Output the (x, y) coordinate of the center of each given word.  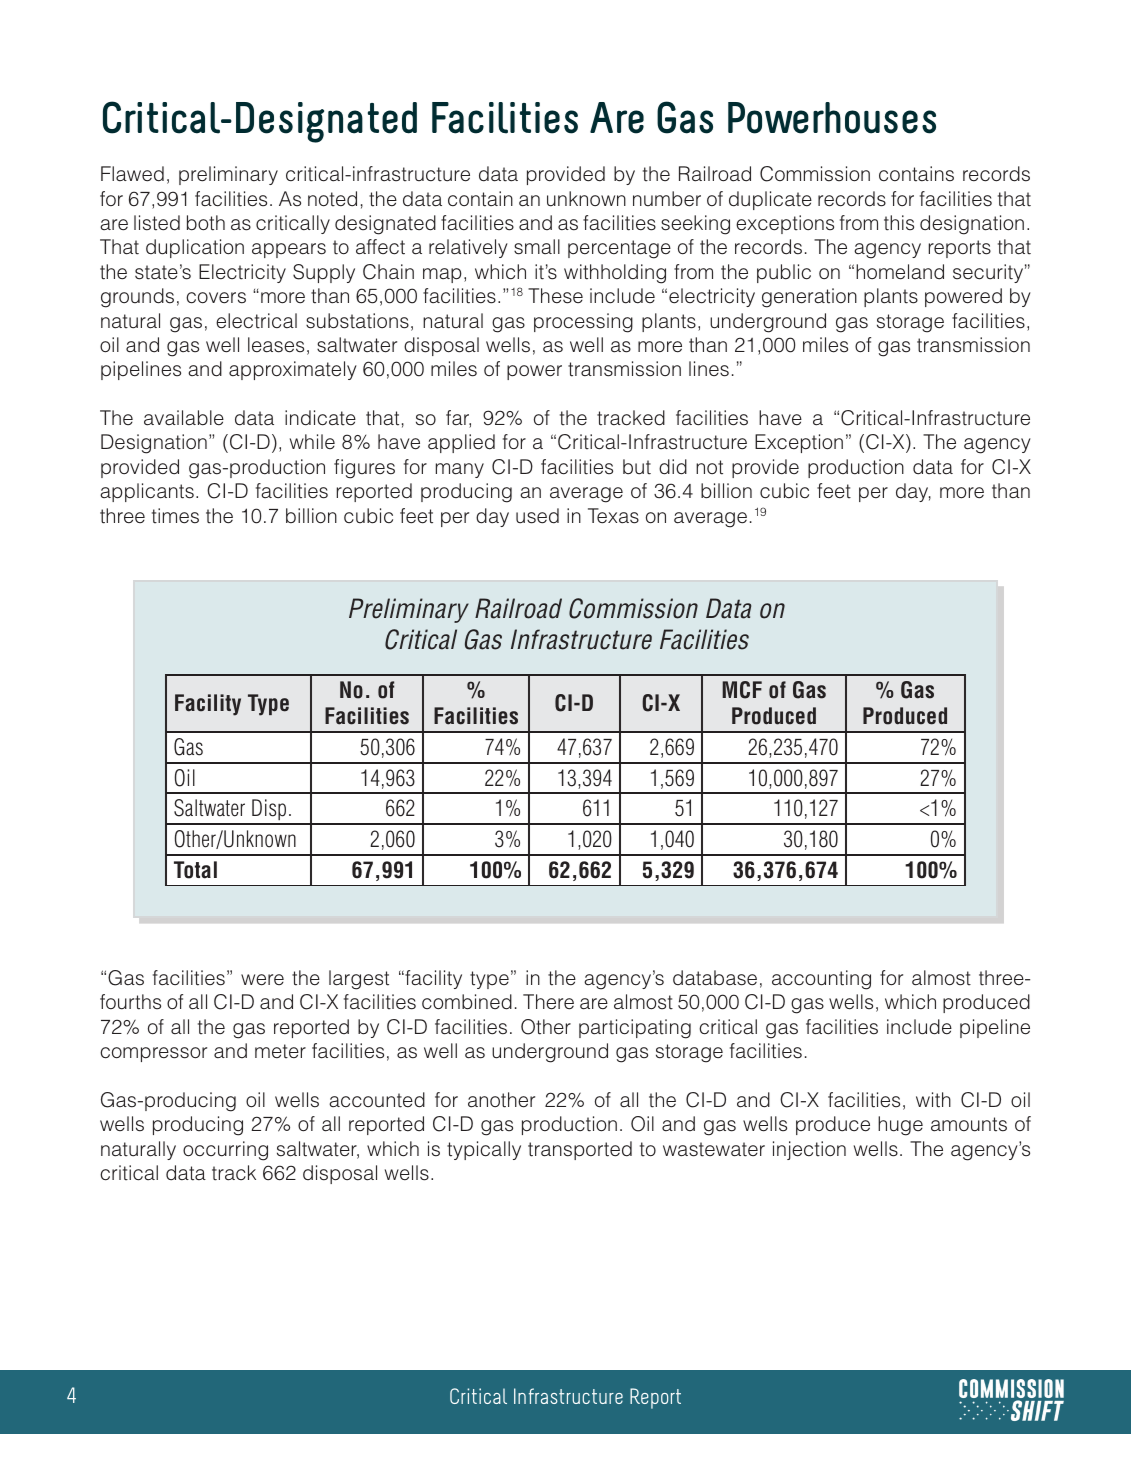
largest (359, 980)
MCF (742, 690)
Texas (613, 516)
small (537, 247)
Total (195, 870)
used (537, 516)
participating (635, 1029)
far (458, 419)
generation (809, 298)
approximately (293, 370)
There (548, 1002)
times (175, 516)
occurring (225, 1151)
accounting (821, 980)
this (899, 223)
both (206, 223)
